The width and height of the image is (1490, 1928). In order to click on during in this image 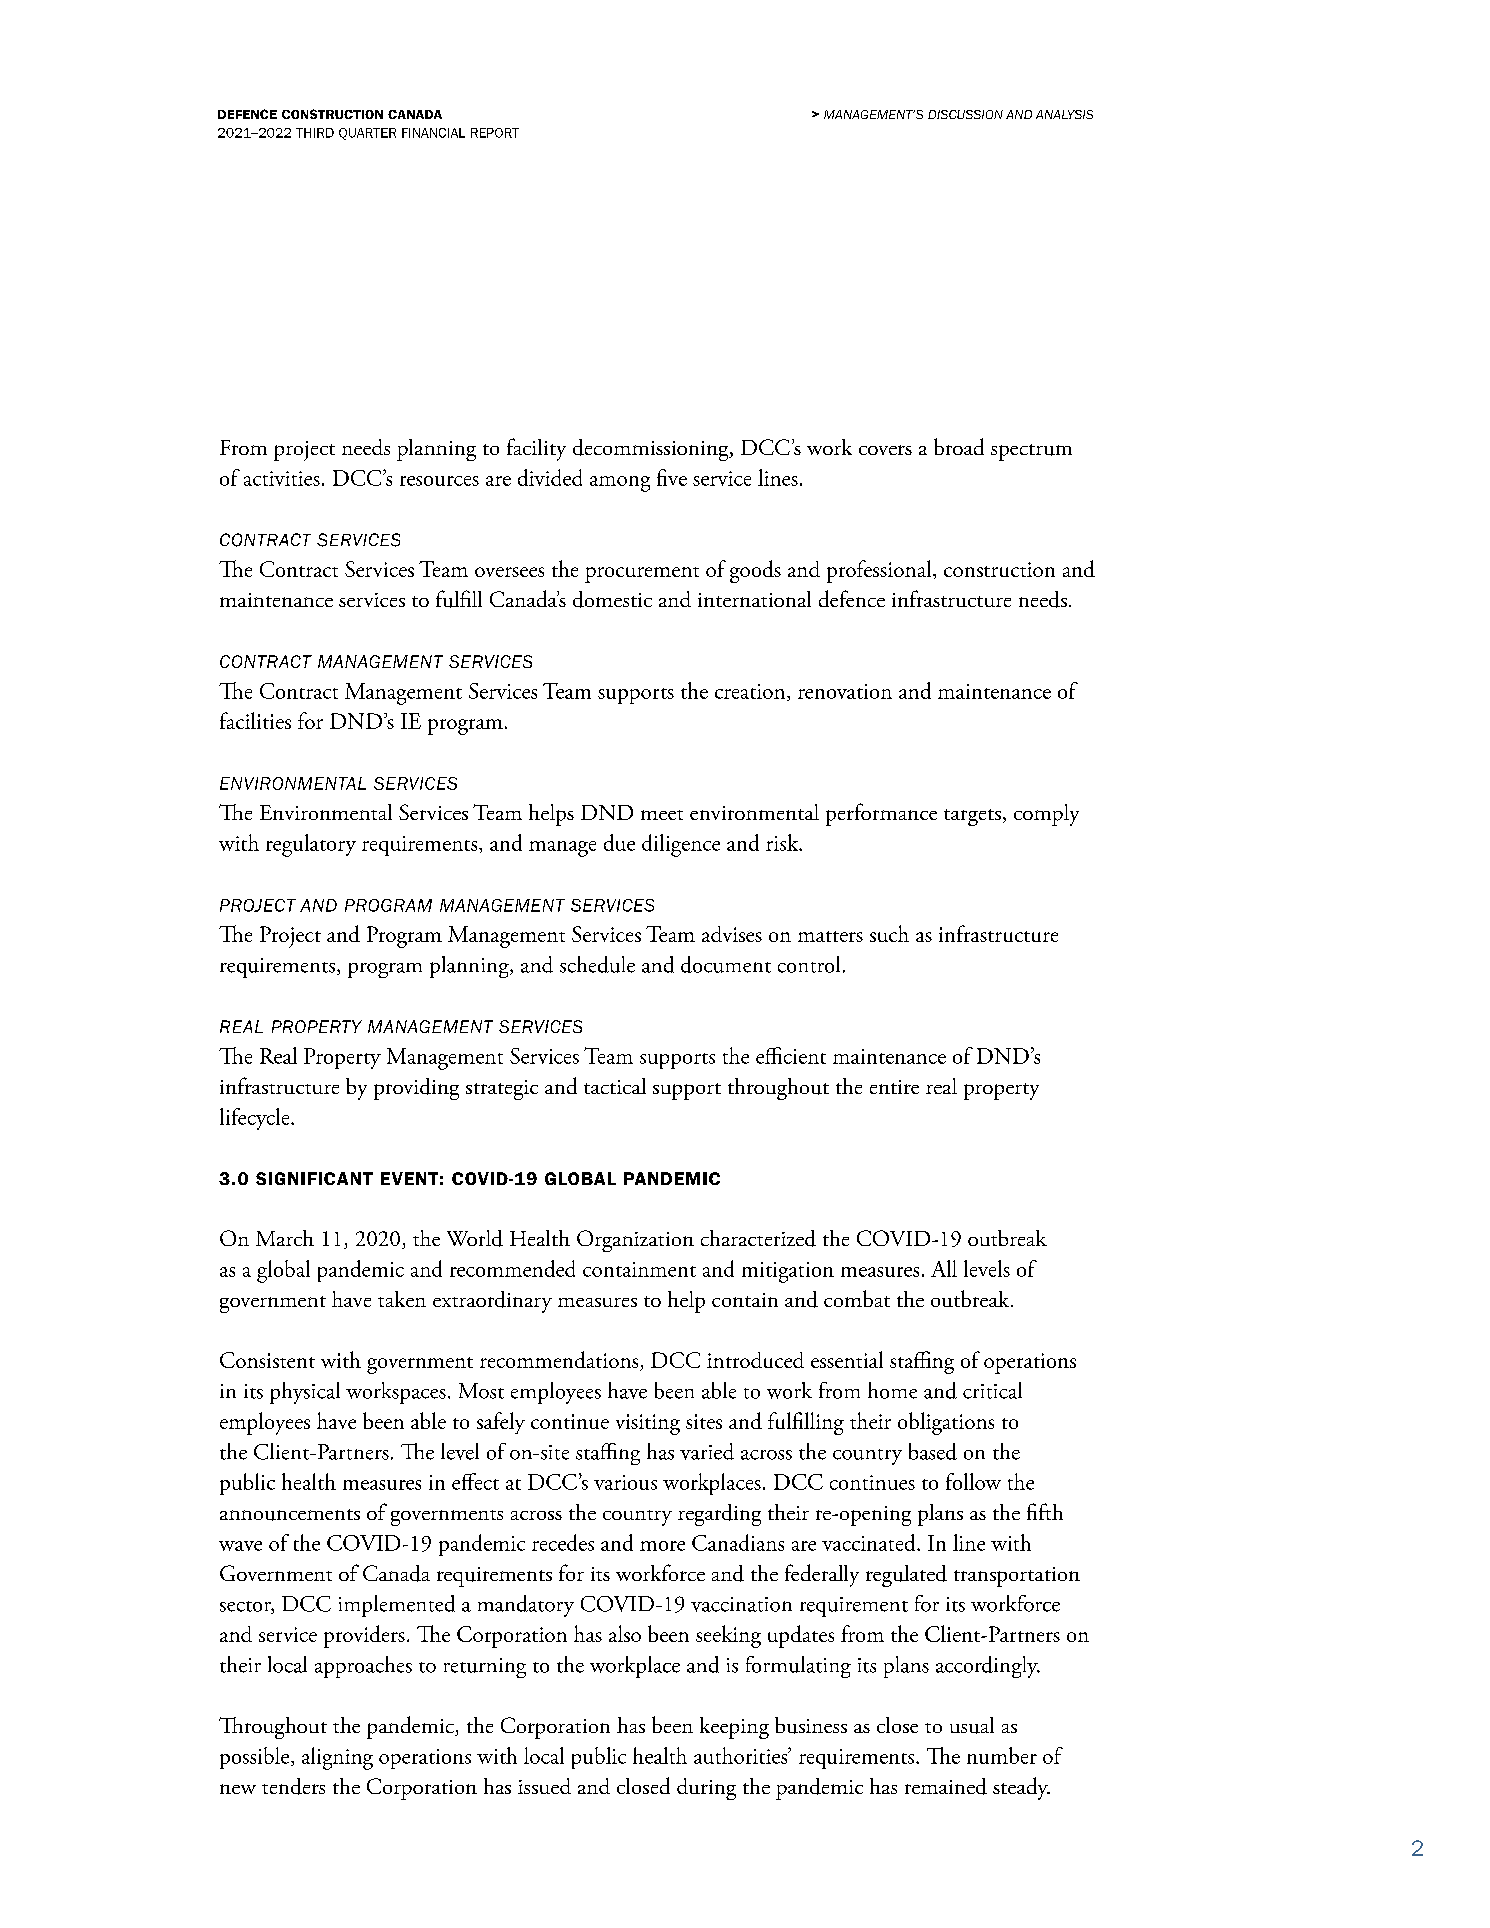, I will do `click(706, 1789)`.
